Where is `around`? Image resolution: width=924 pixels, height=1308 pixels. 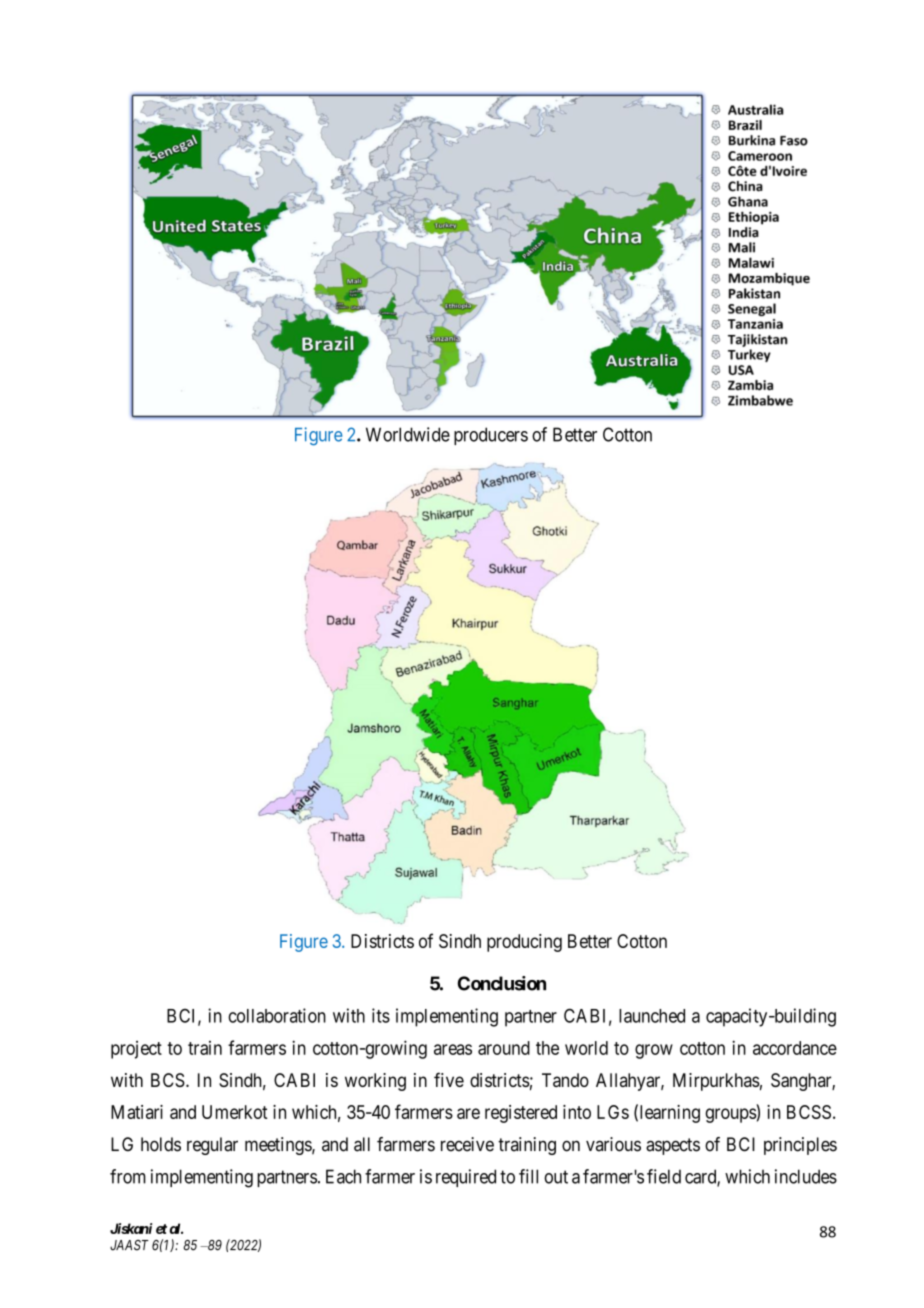 around is located at coordinates (504, 1048).
